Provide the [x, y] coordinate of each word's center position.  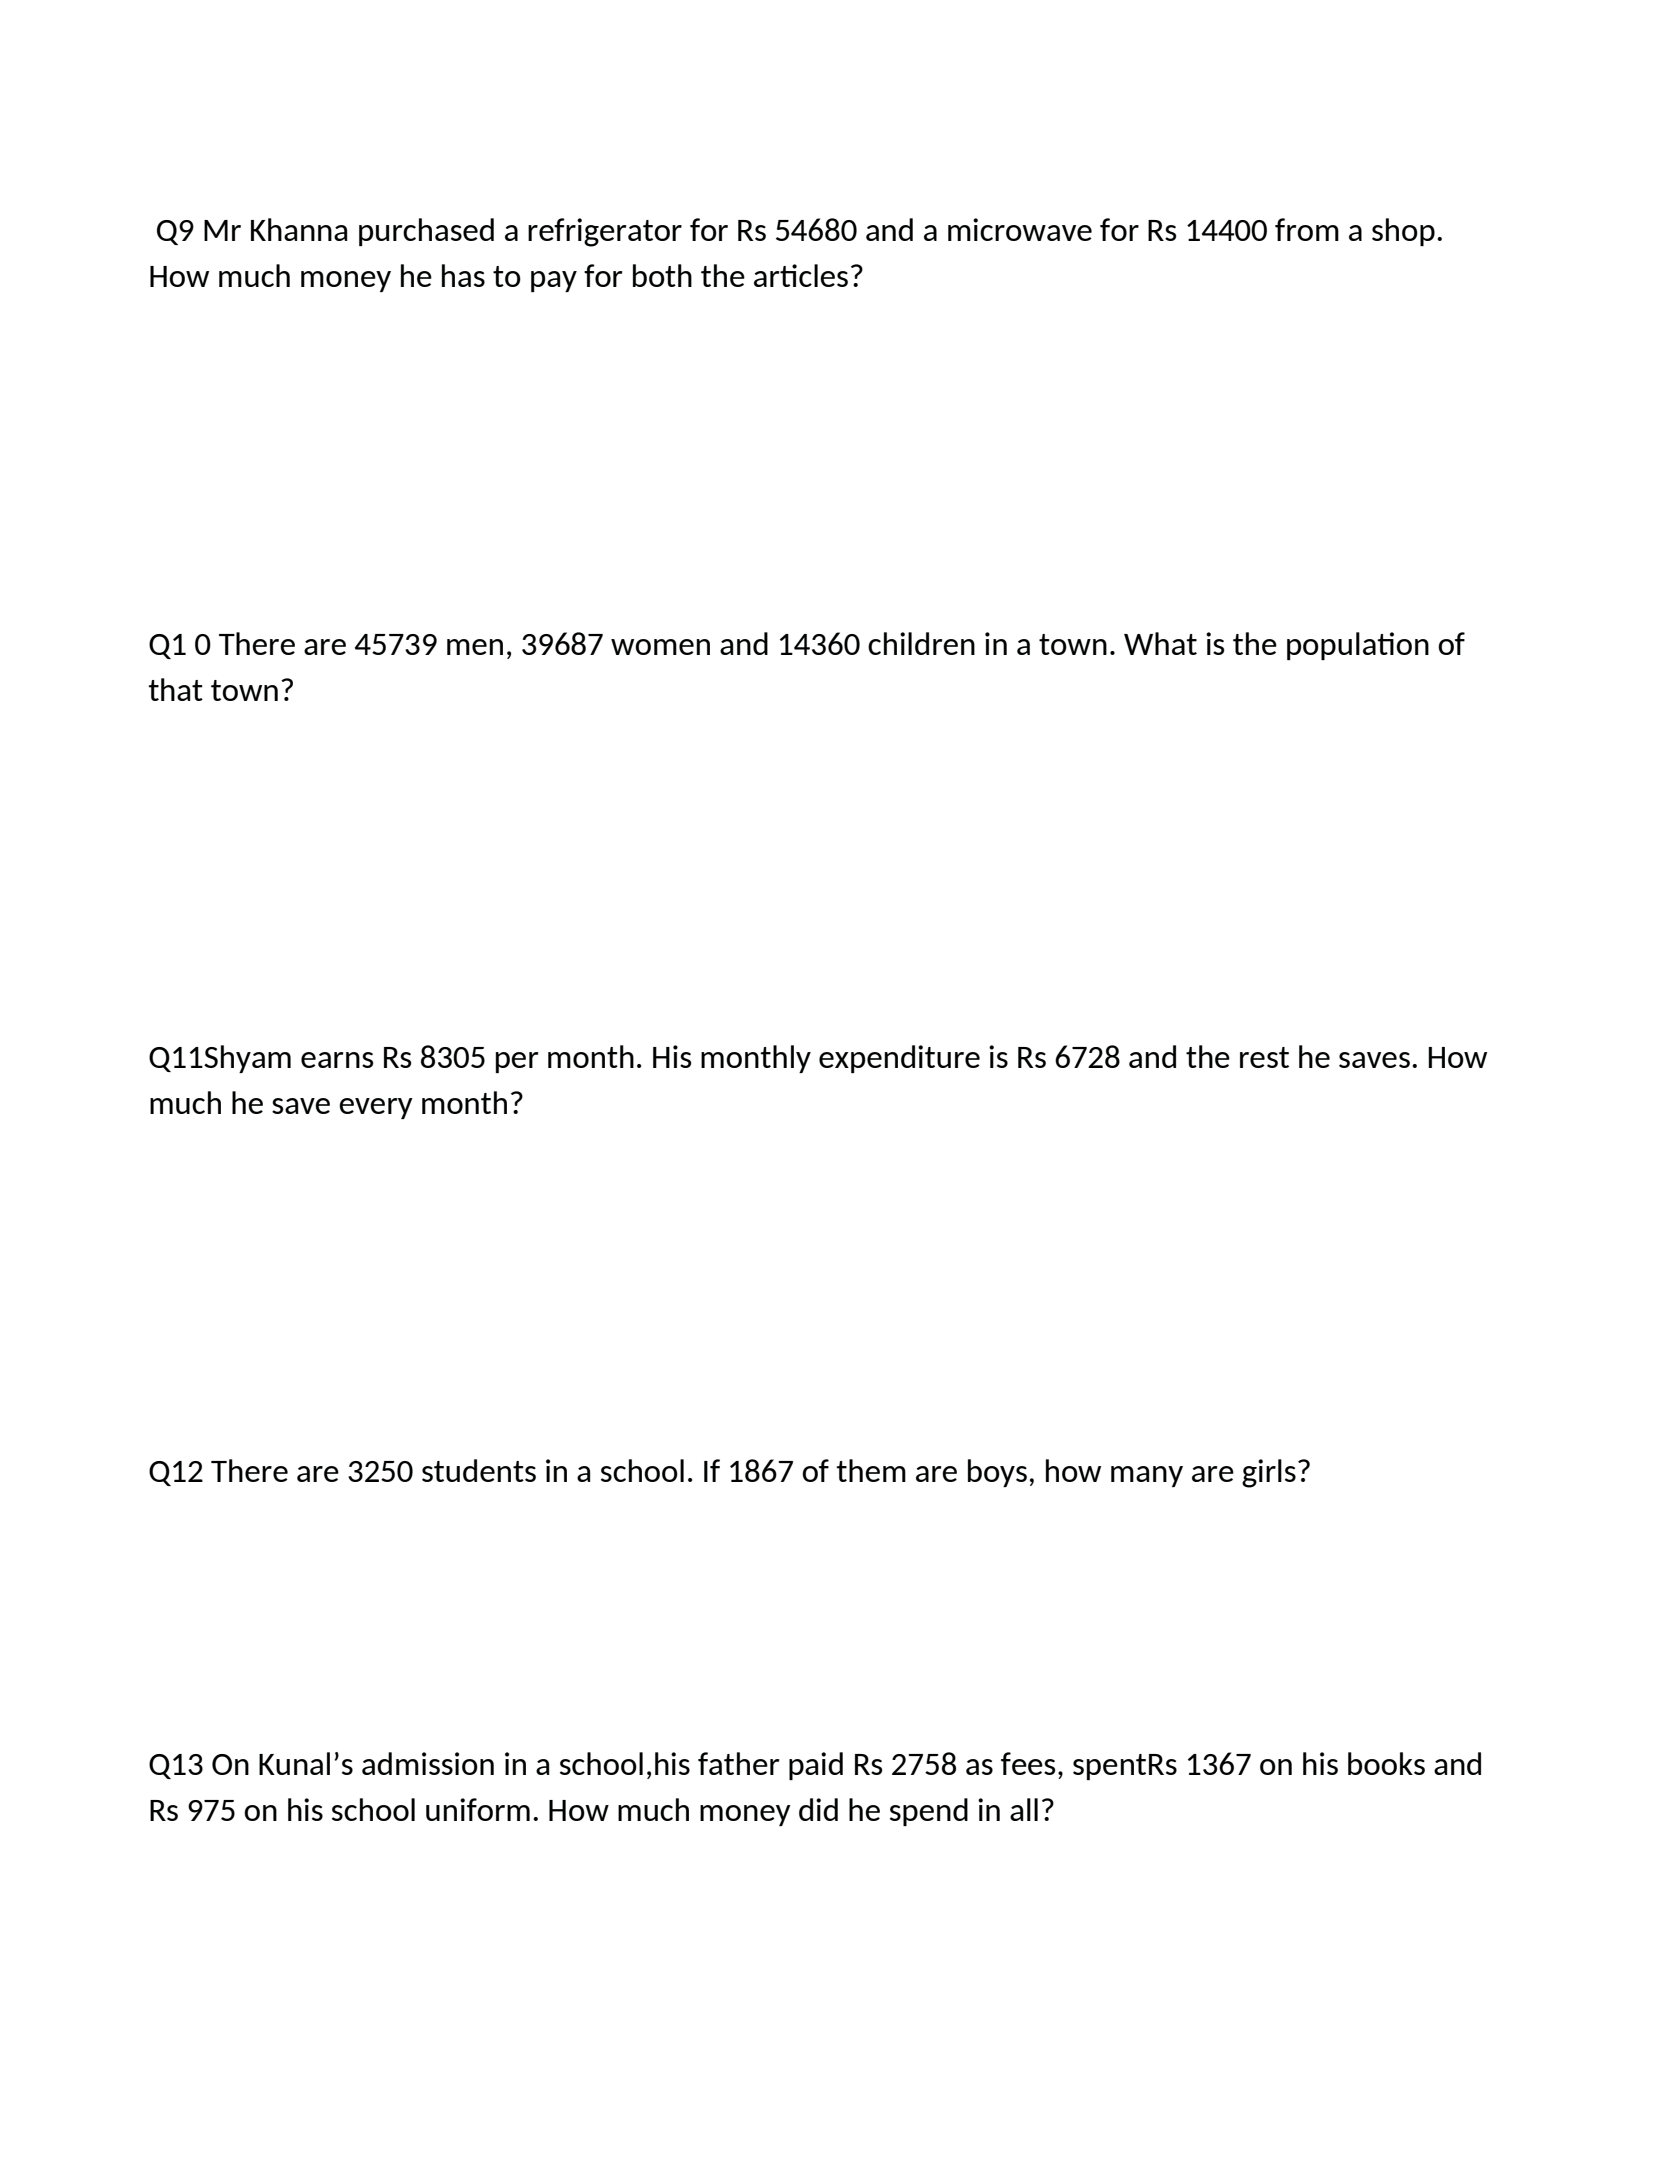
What [1160, 643]
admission [428, 1763]
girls [1269, 1473]
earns [337, 1060]
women [660, 647]
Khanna [299, 229]
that [175, 689]
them [871, 1470]
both [662, 275]
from [1307, 229]
